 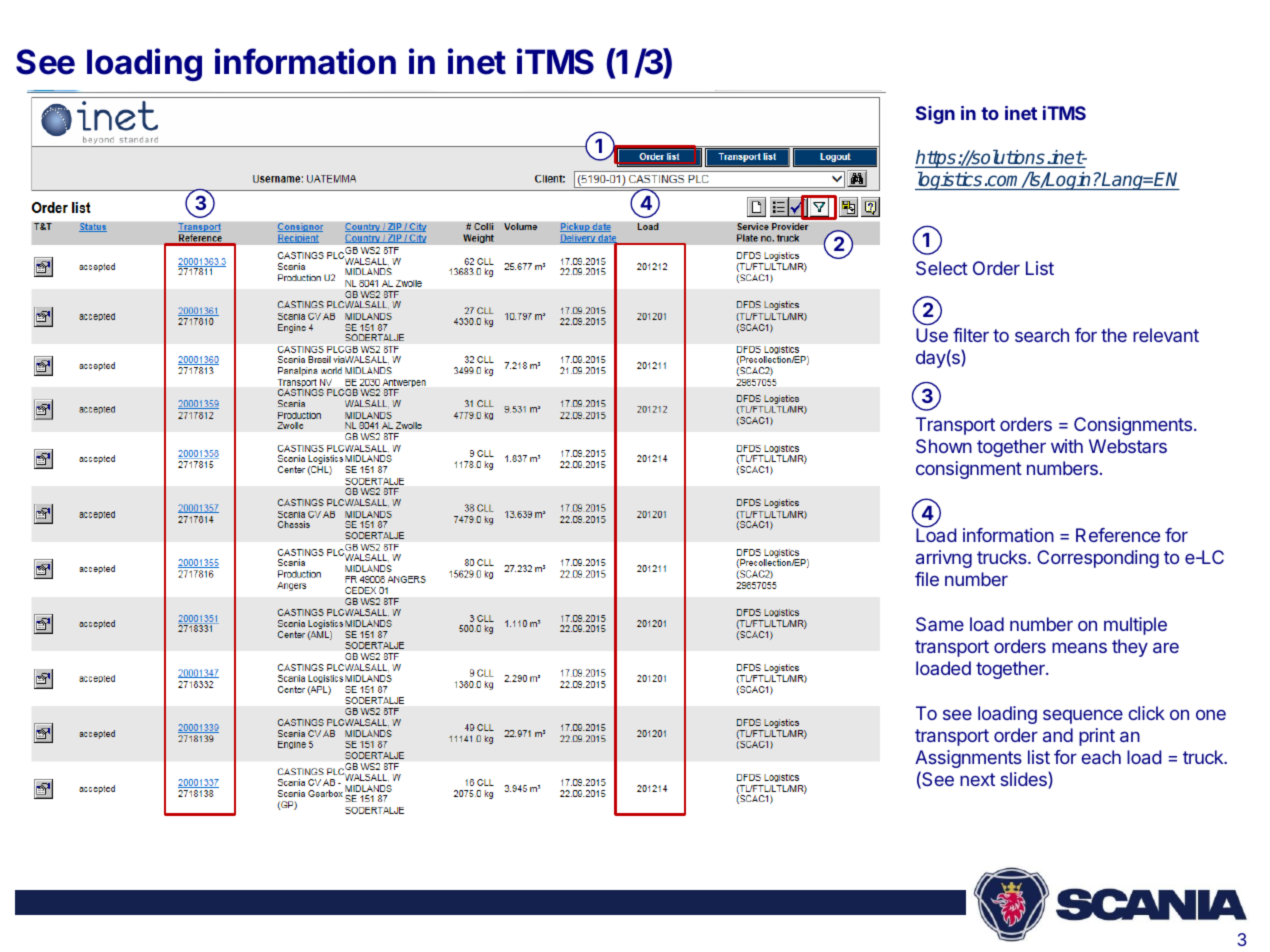 What do you see at coordinates (944, 446) in the screenshot?
I see `Shown` at bounding box center [944, 446].
